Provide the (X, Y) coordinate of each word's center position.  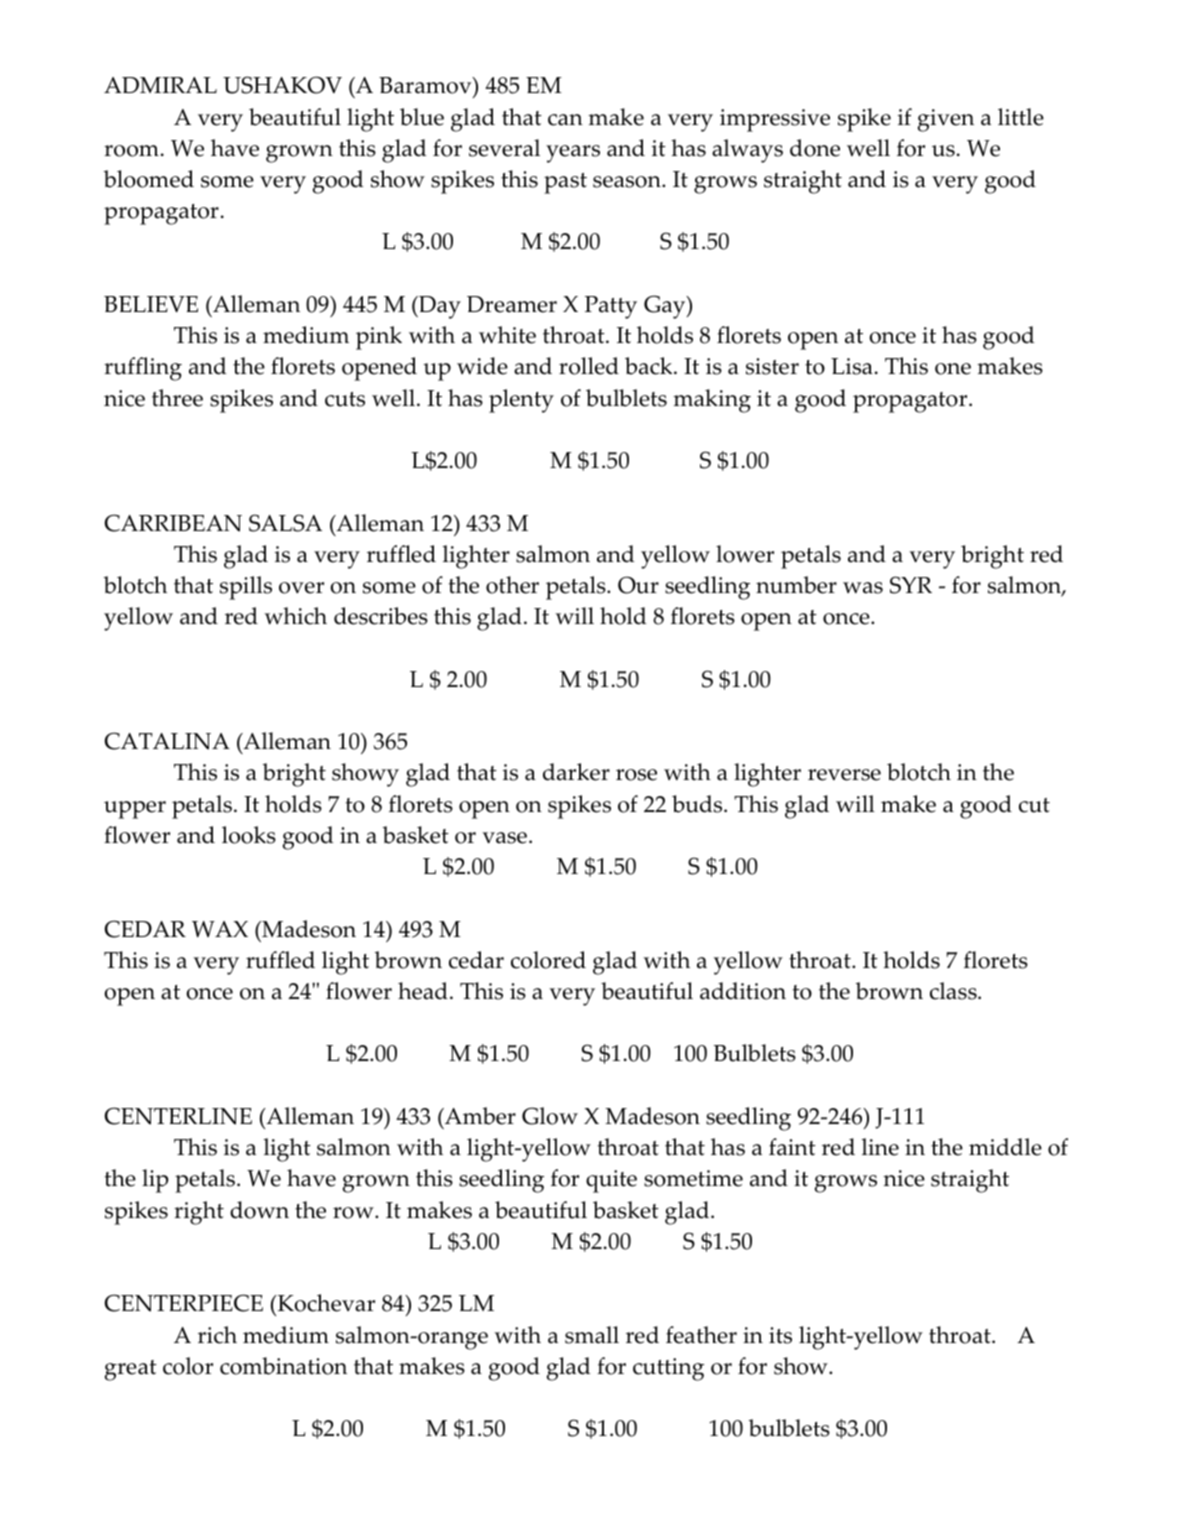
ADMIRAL (160, 85)
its (780, 1335)
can (565, 120)
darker (576, 772)
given (946, 120)
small (592, 1335)
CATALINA (167, 741)
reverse (844, 775)
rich (217, 1335)
